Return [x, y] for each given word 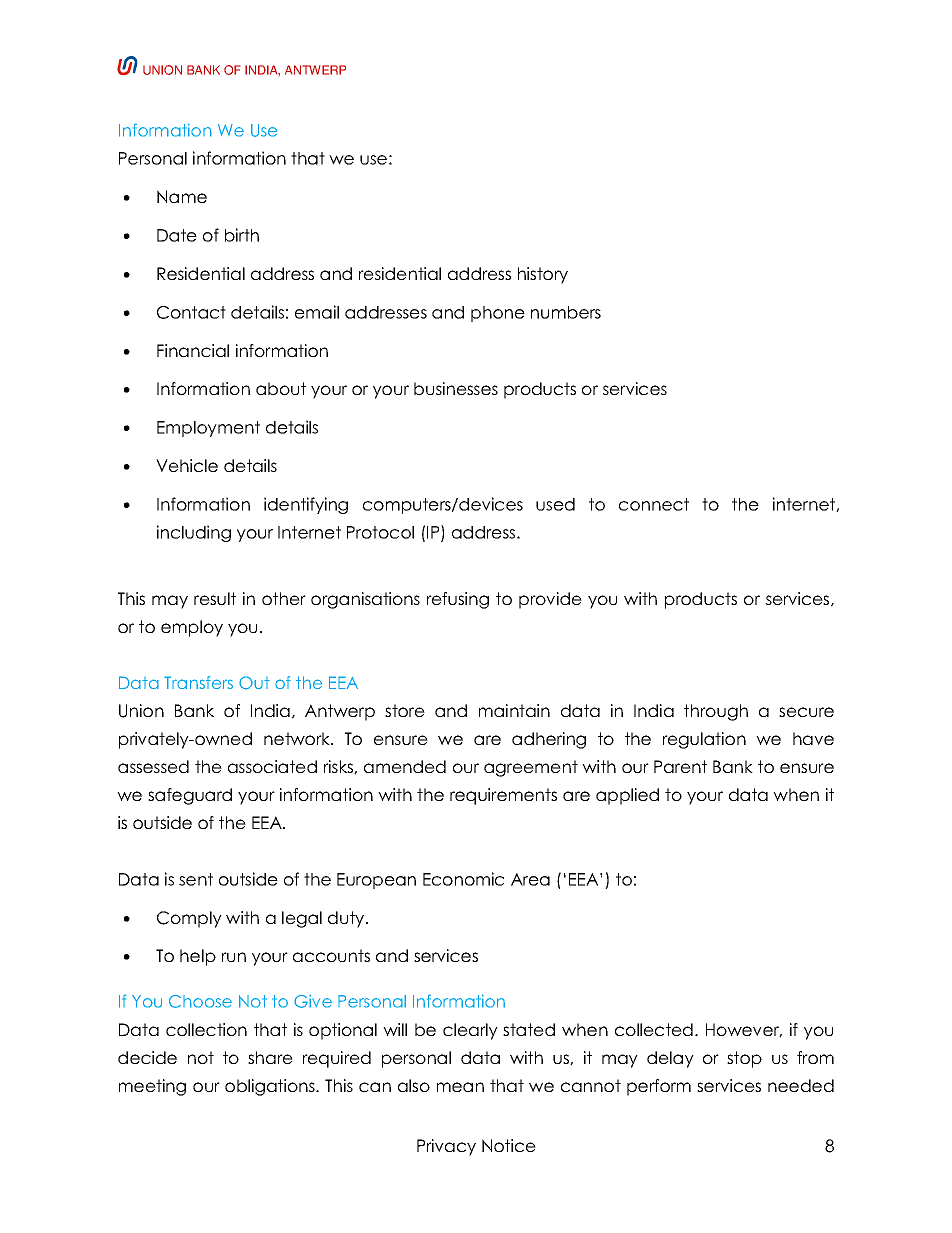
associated [272, 766]
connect [654, 504]
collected [654, 1029]
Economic [463, 879]
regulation [704, 740]
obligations [271, 1087]
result [215, 598]
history [543, 275]
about [281, 388]
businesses [456, 388]
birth [242, 235]
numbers [566, 312]
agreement [531, 768]
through [716, 712]
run [234, 957]
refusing [458, 600]
